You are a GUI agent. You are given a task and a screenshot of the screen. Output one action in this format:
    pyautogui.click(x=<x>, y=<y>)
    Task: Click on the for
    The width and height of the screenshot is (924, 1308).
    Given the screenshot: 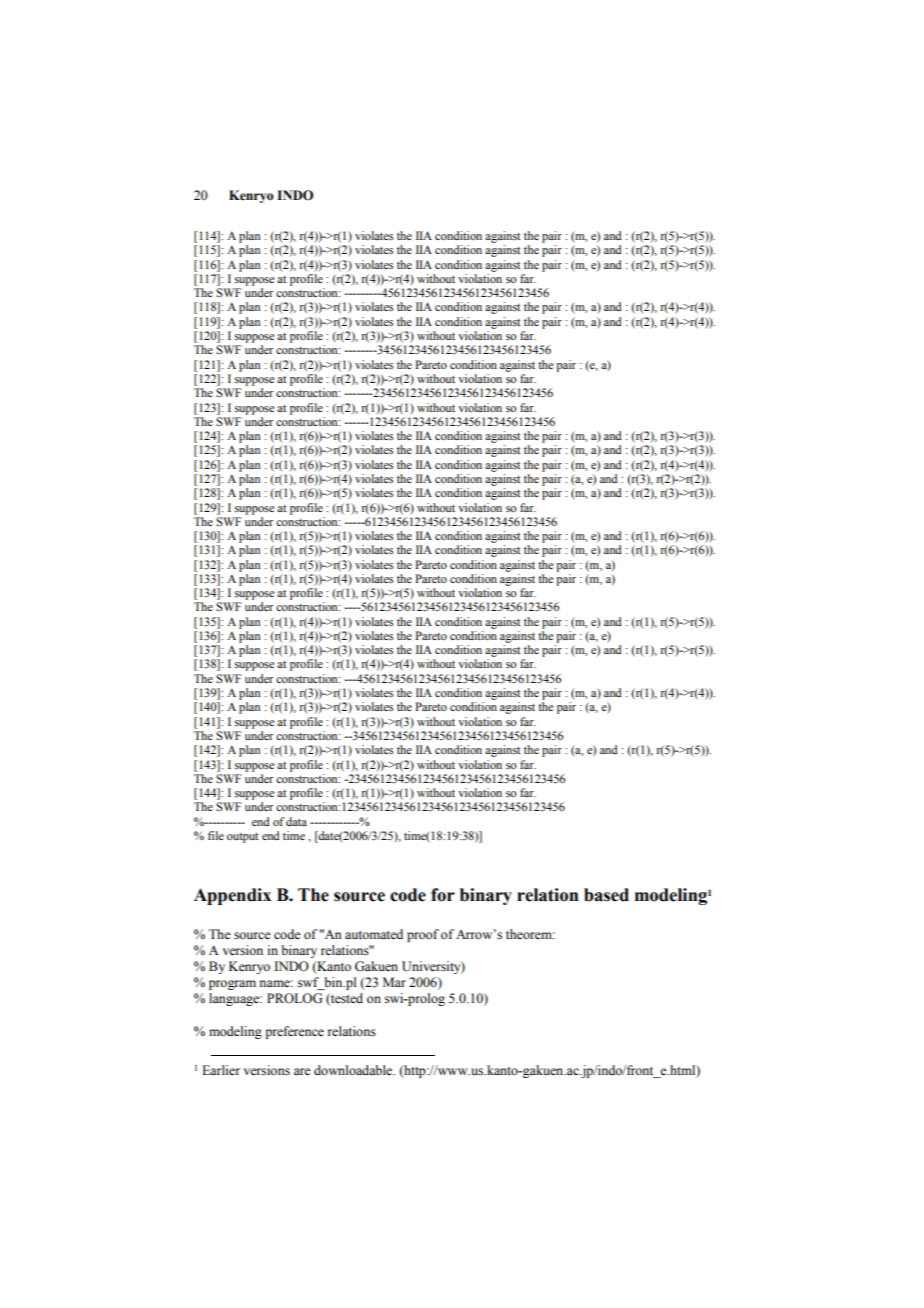 What is the action you would take?
    pyautogui.click(x=443, y=895)
